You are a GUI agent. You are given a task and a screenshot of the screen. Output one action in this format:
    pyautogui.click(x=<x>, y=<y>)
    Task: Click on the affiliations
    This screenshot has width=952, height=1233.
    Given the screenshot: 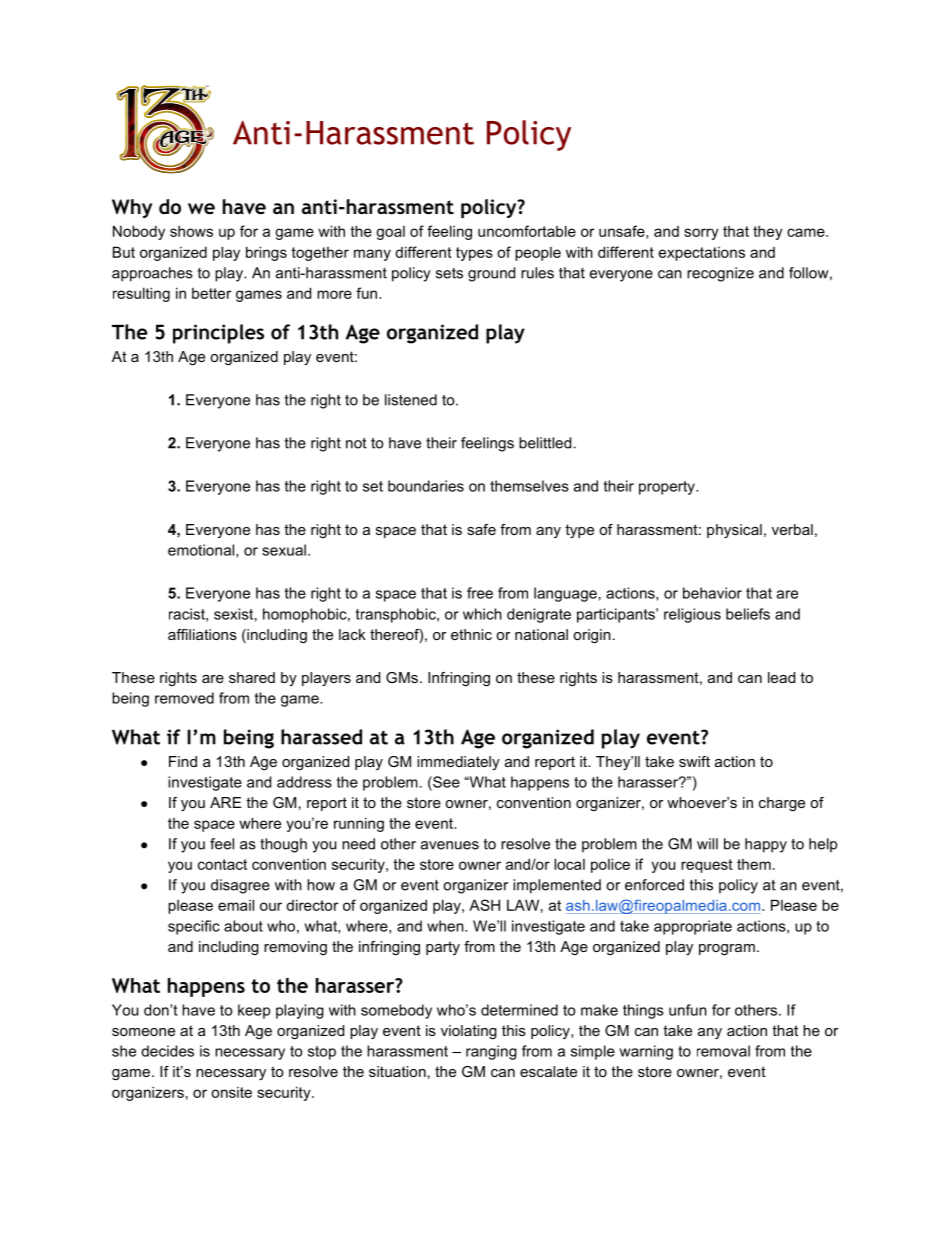 What is the action you would take?
    pyautogui.click(x=202, y=634)
